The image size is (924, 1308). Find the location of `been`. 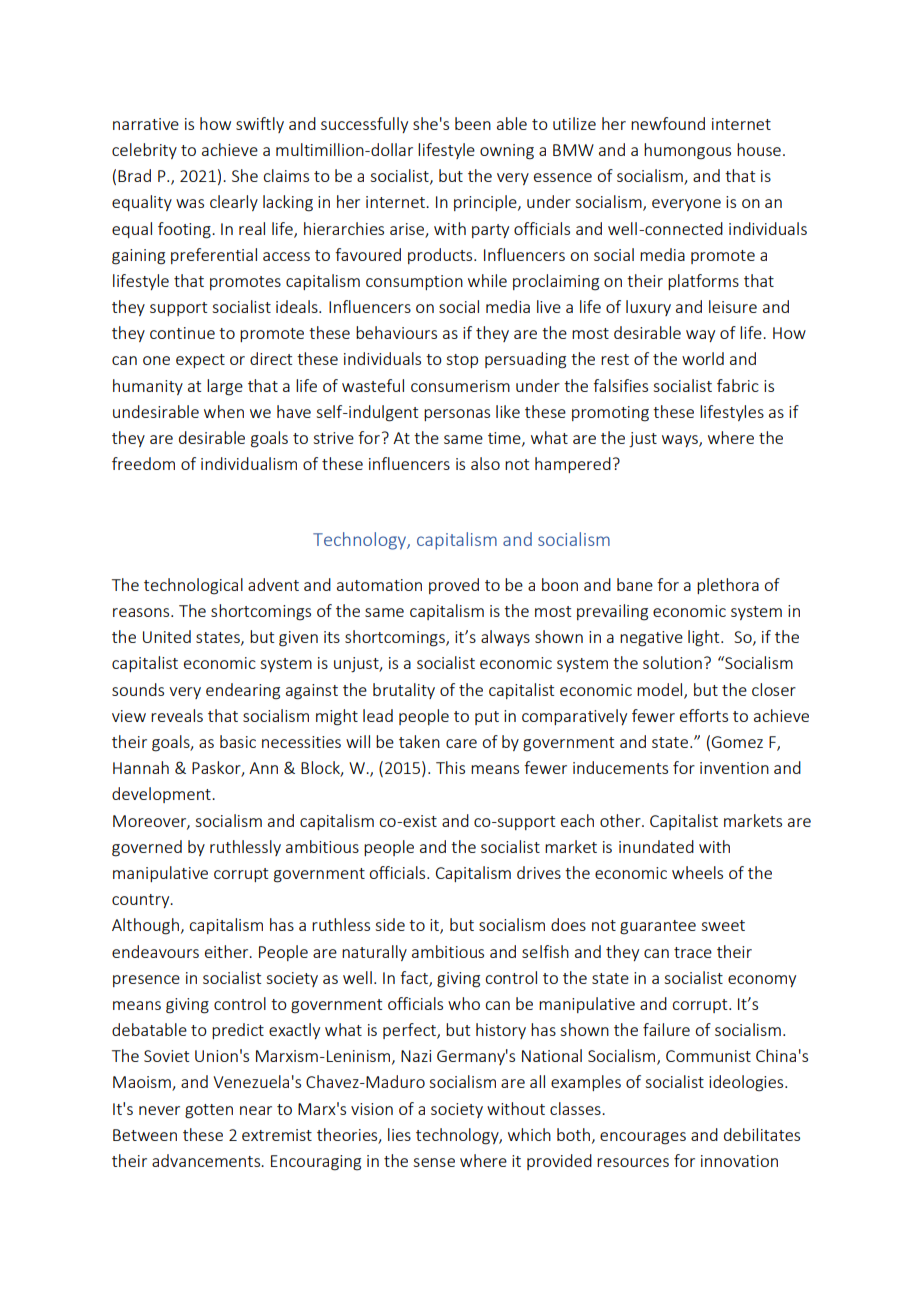

been is located at coordinates (473, 123).
